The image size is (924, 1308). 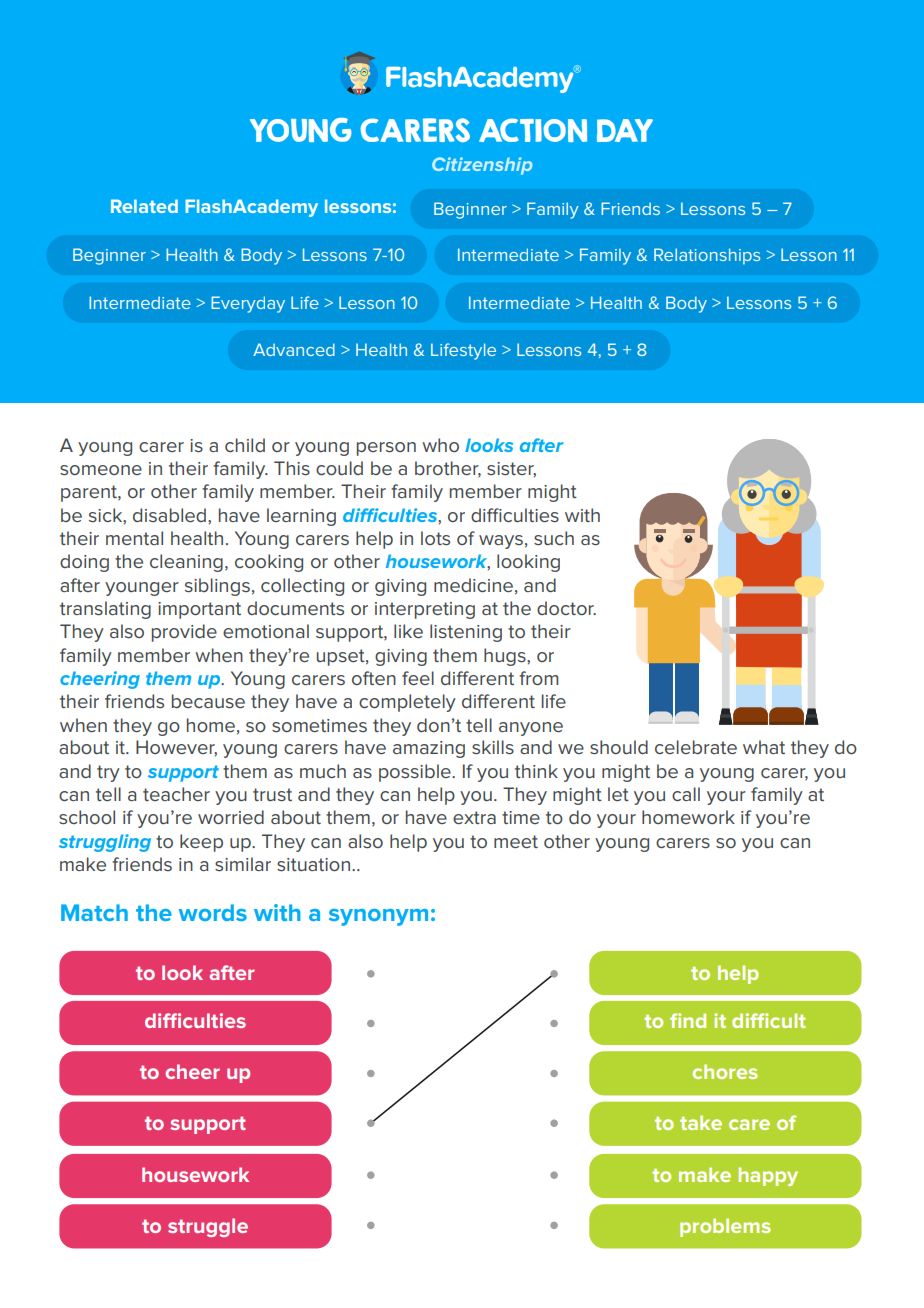 I want to click on feel, so click(x=418, y=678).
